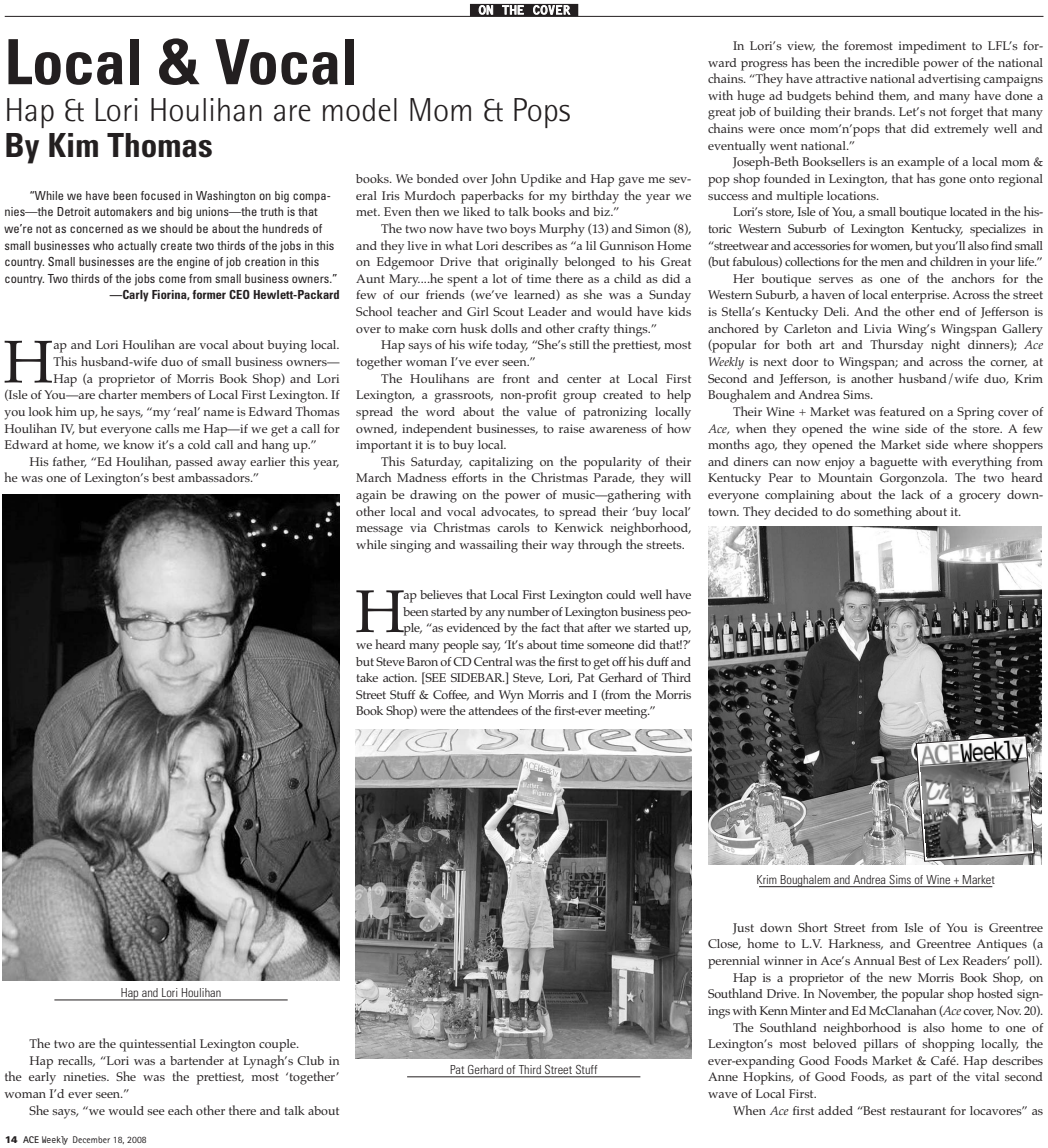 The image size is (1048, 1148). What do you see at coordinates (512, 346) in the document?
I see `today` at bounding box center [512, 346].
